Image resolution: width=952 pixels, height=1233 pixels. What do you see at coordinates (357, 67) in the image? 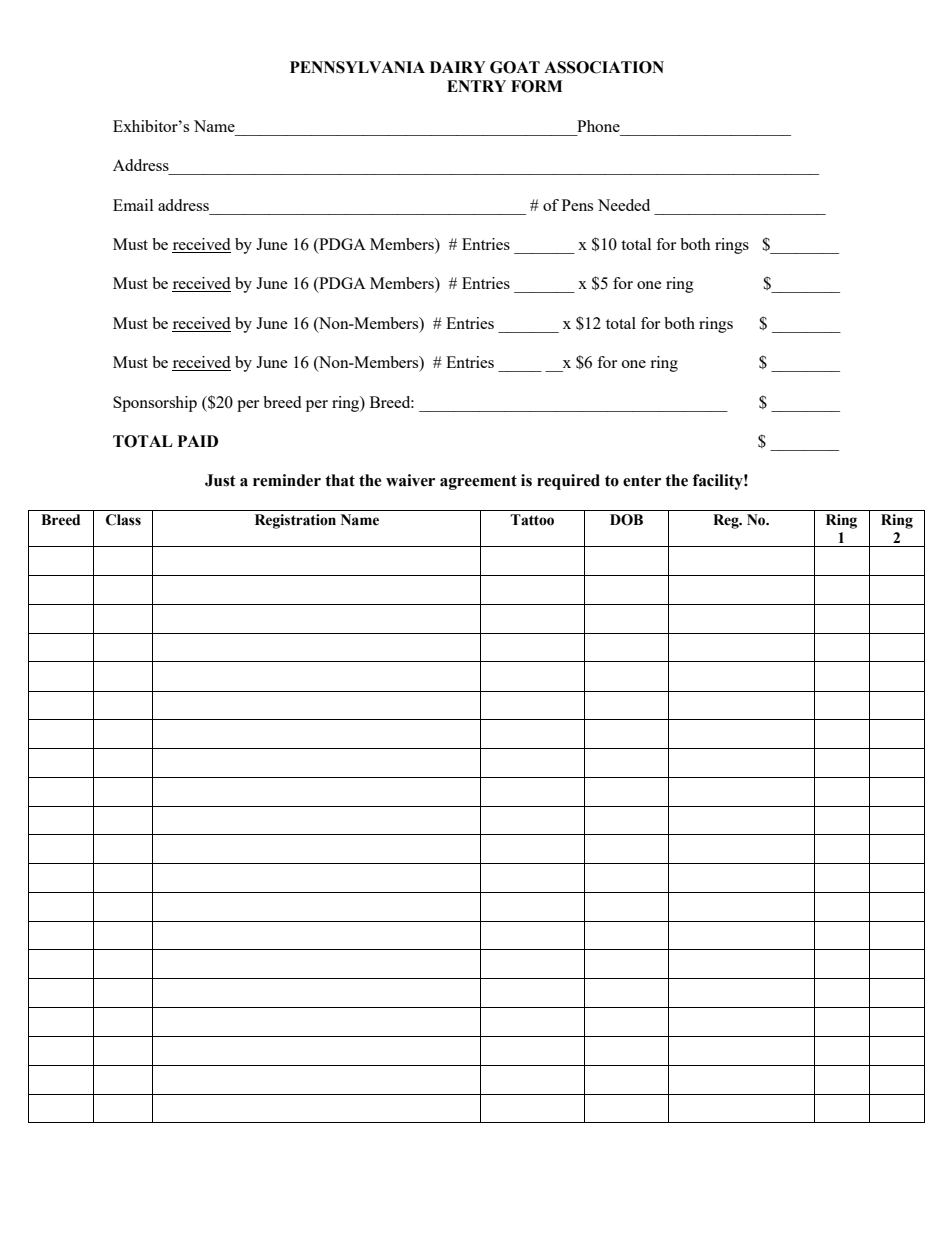
I see `PENNSYLVANIA` at bounding box center [357, 67].
